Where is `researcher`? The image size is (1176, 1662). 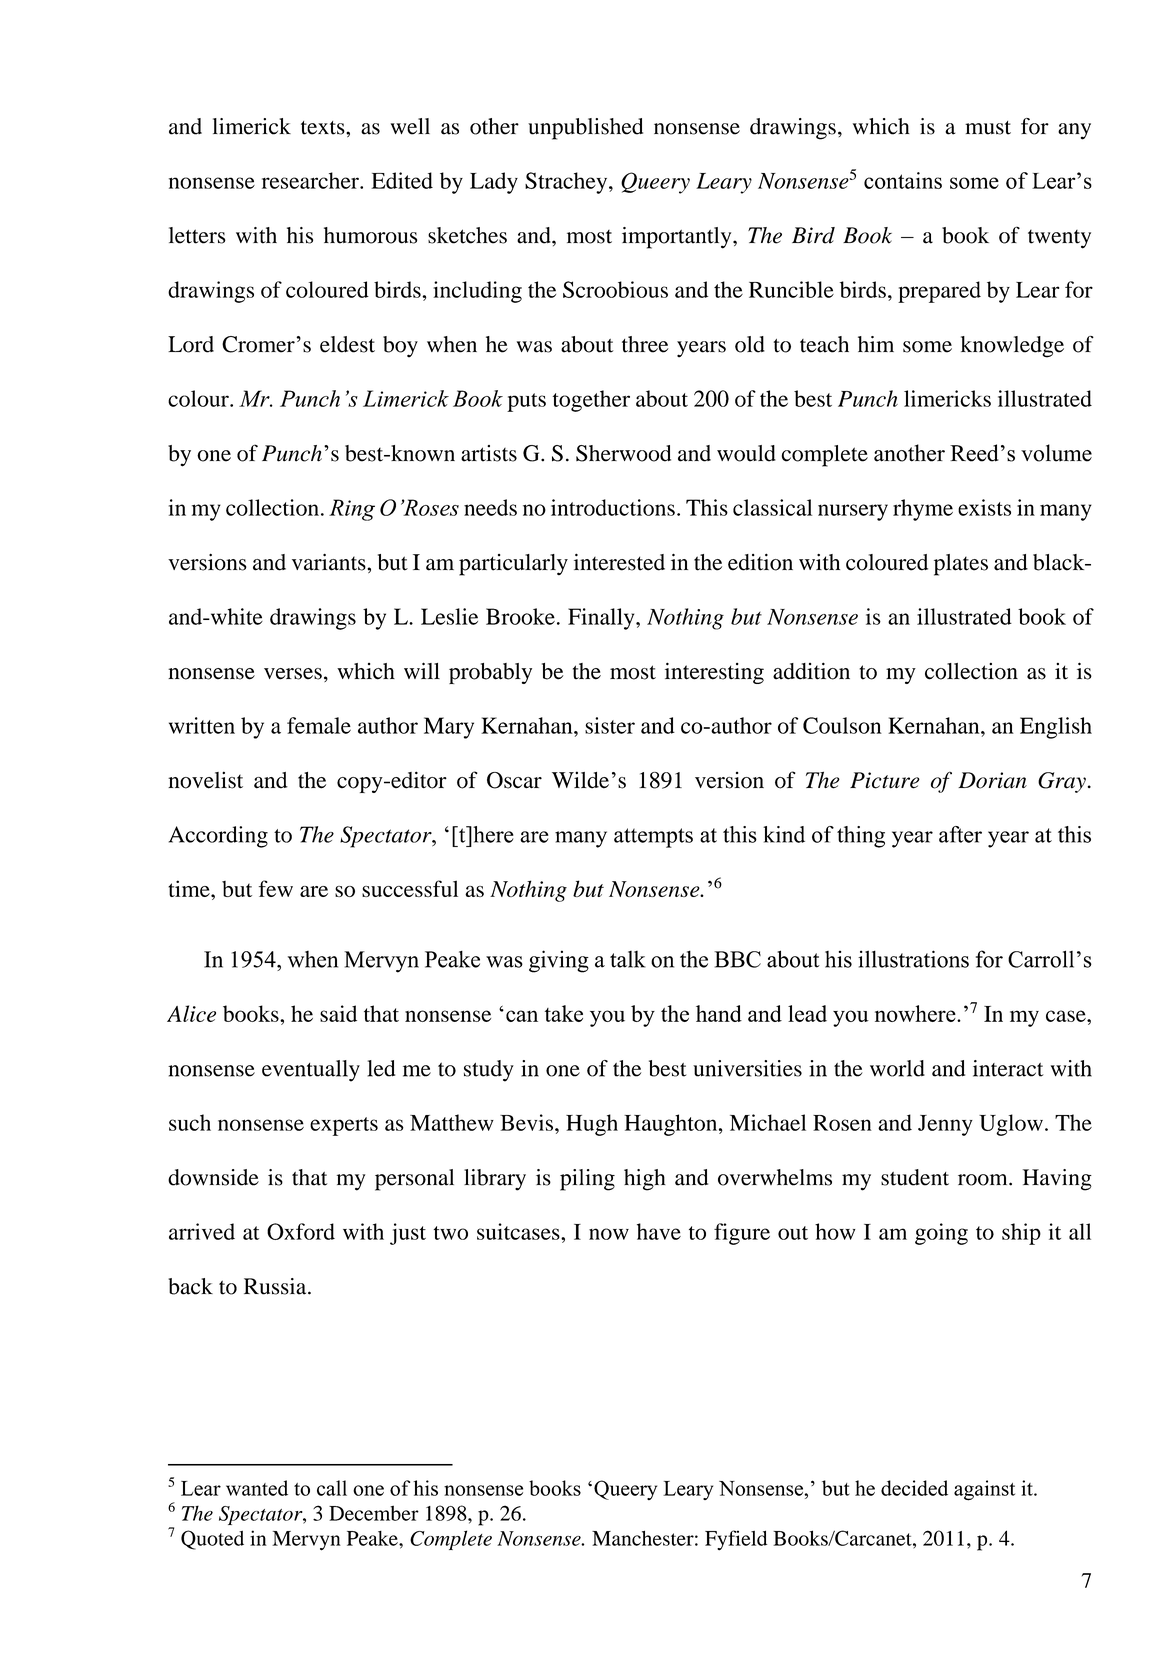 researcher is located at coordinates (311, 180).
